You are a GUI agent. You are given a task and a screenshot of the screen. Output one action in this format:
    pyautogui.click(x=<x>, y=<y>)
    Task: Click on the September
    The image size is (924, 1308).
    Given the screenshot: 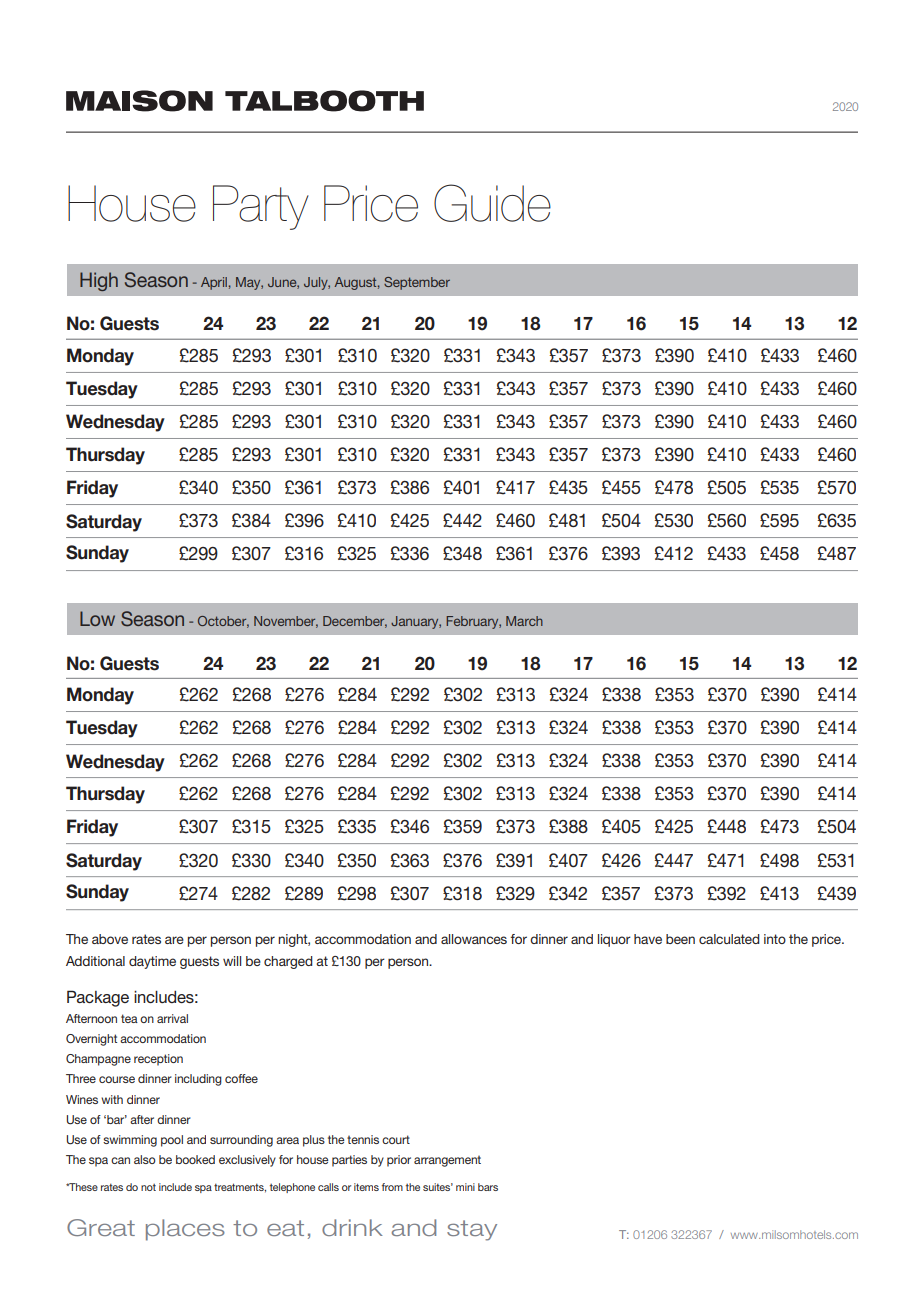 What is the action you would take?
    pyautogui.click(x=417, y=283)
